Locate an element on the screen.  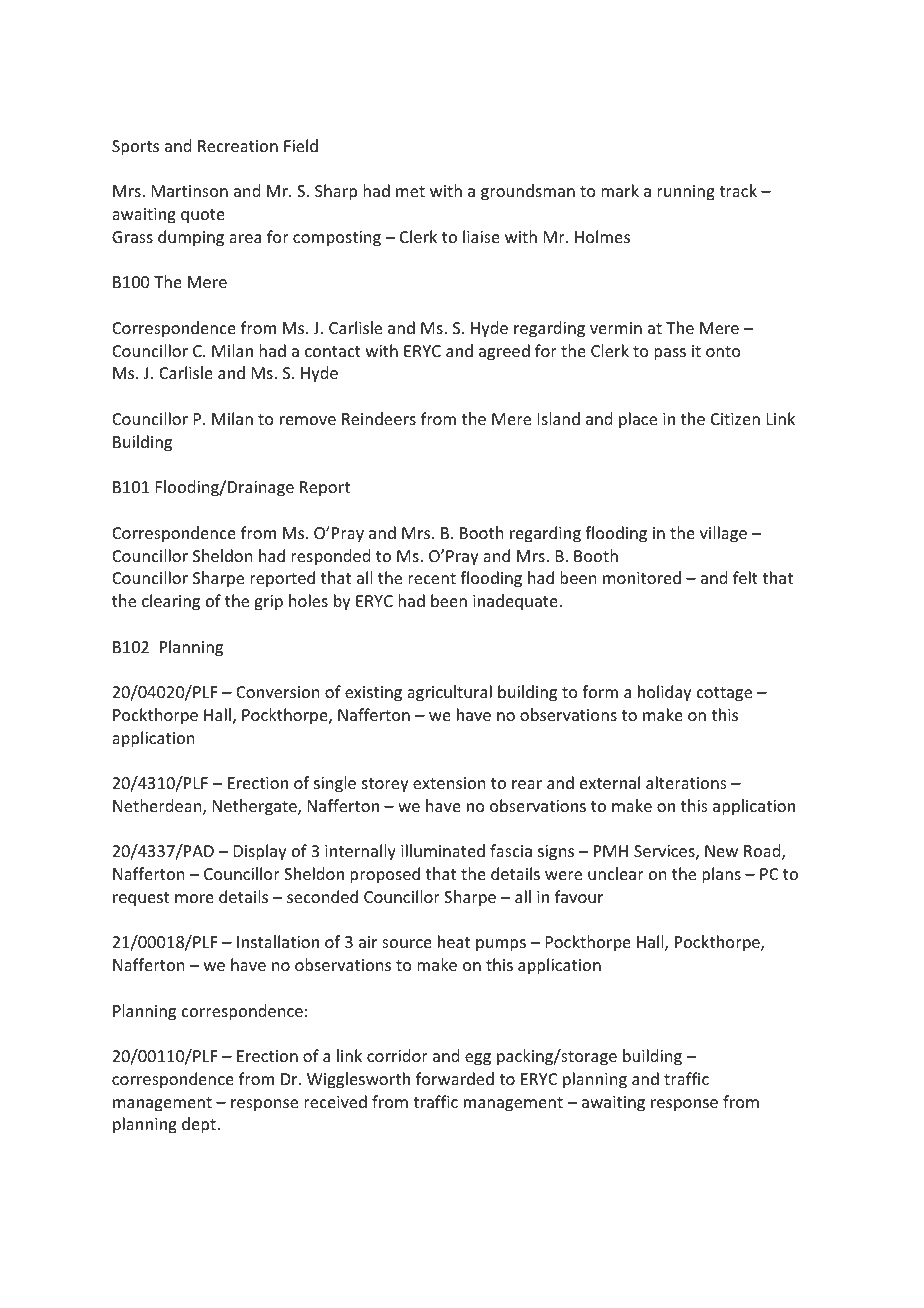
extension is located at coordinates (449, 783).
